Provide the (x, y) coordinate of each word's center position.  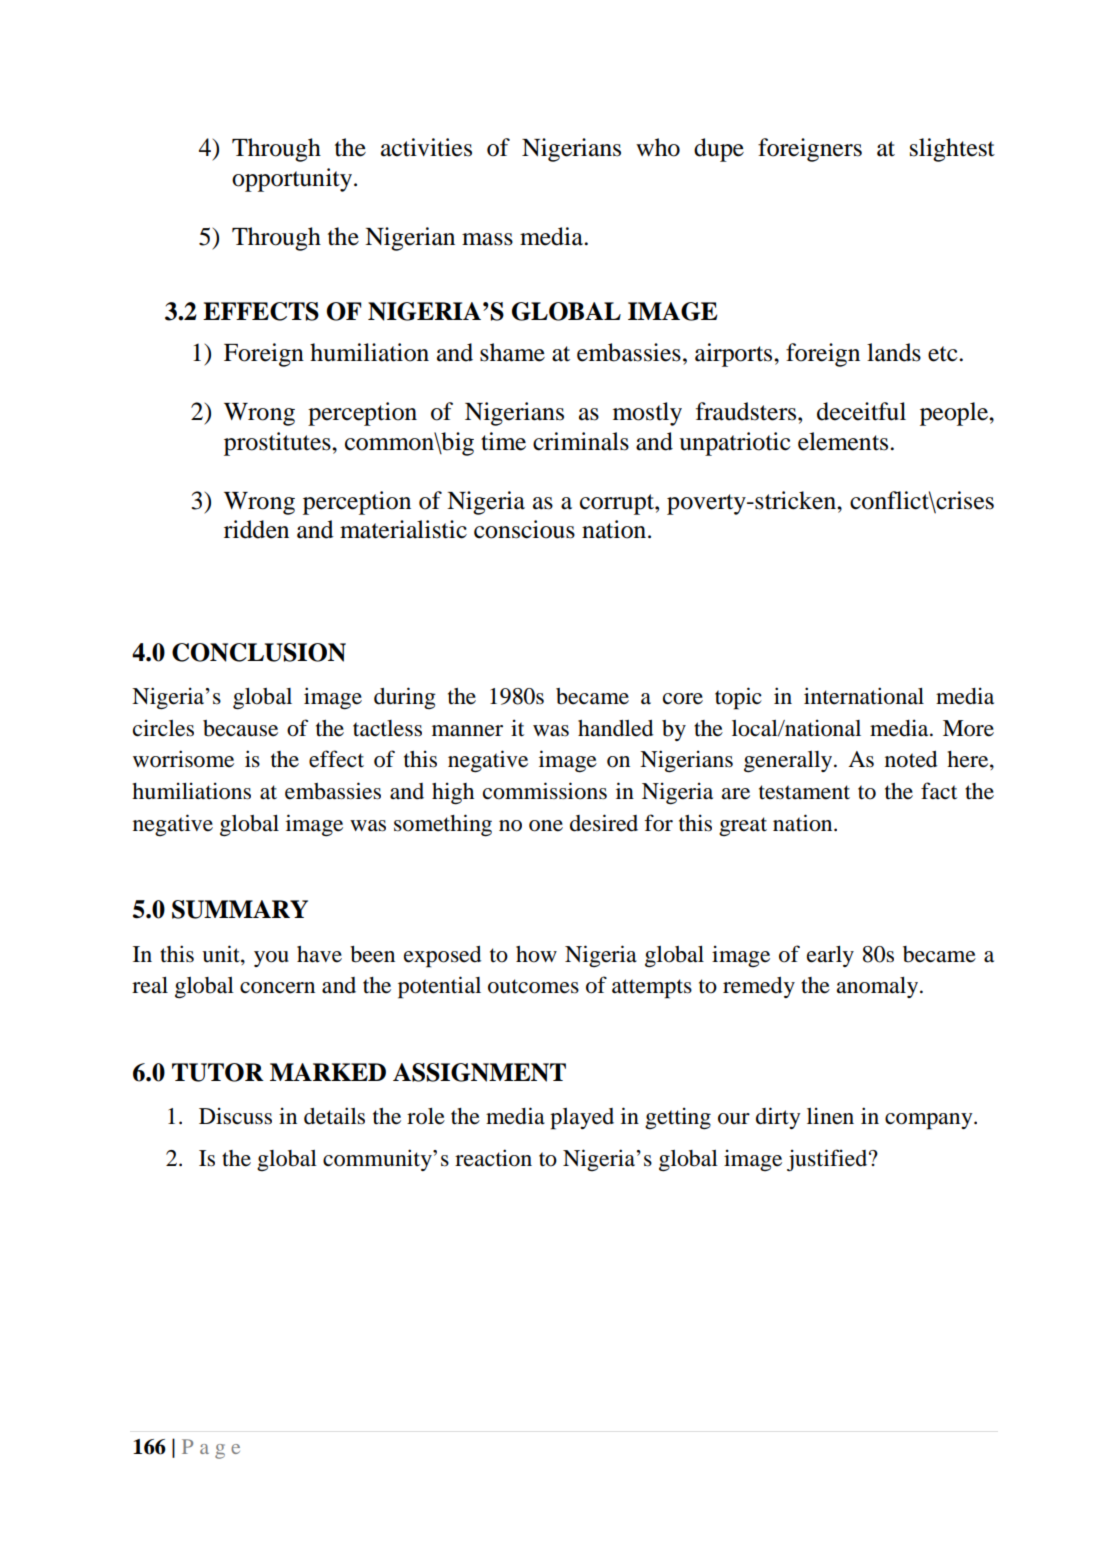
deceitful (861, 411)
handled (615, 728)
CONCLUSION (259, 652)
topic (738, 698)
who (658, 147)
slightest (952, 150)
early (830, 956)
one (546, 826)
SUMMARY (240, 909)
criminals (581, 441)
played (582, 1119)
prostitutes (278, 444)
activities (426, 147)
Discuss (235, 1116)
